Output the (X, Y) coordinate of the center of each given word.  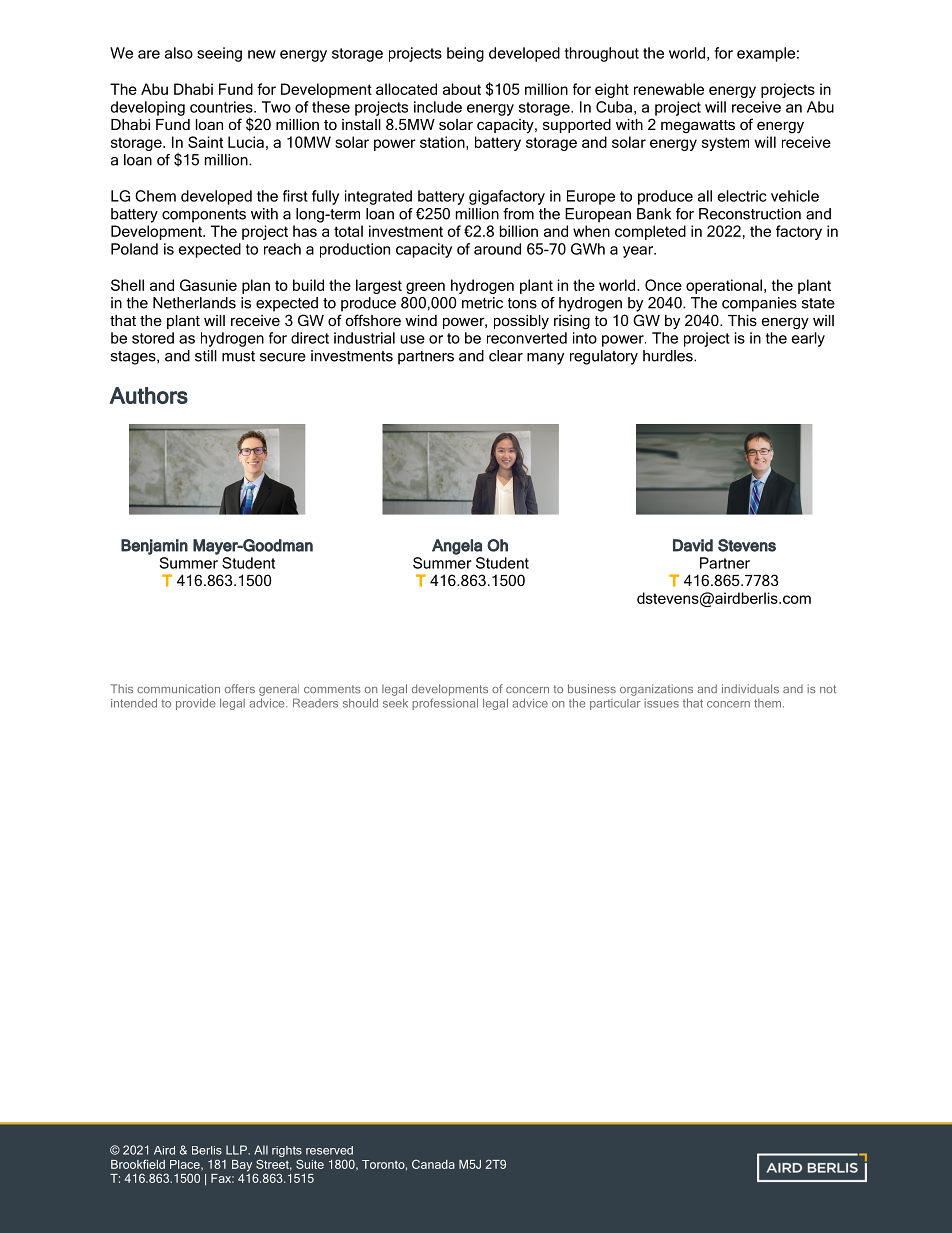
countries (222, 107)
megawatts (698, 127)
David (693, 545)
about (462, 89)
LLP (237, 1150)
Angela (457, 547)
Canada (433, 1164)
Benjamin (154, 547)
